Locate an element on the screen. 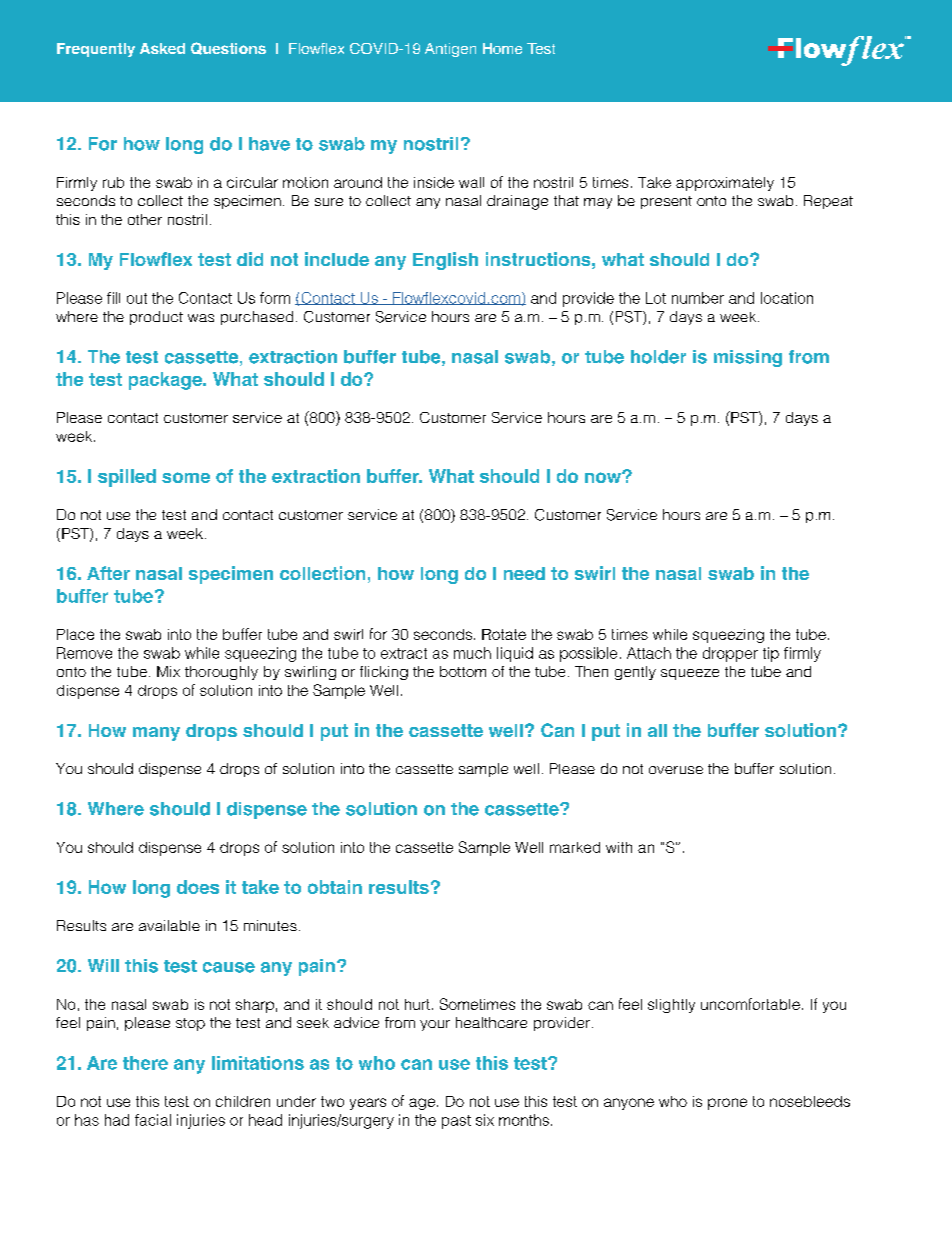  Antigen is located at coordinates (450, 50).
